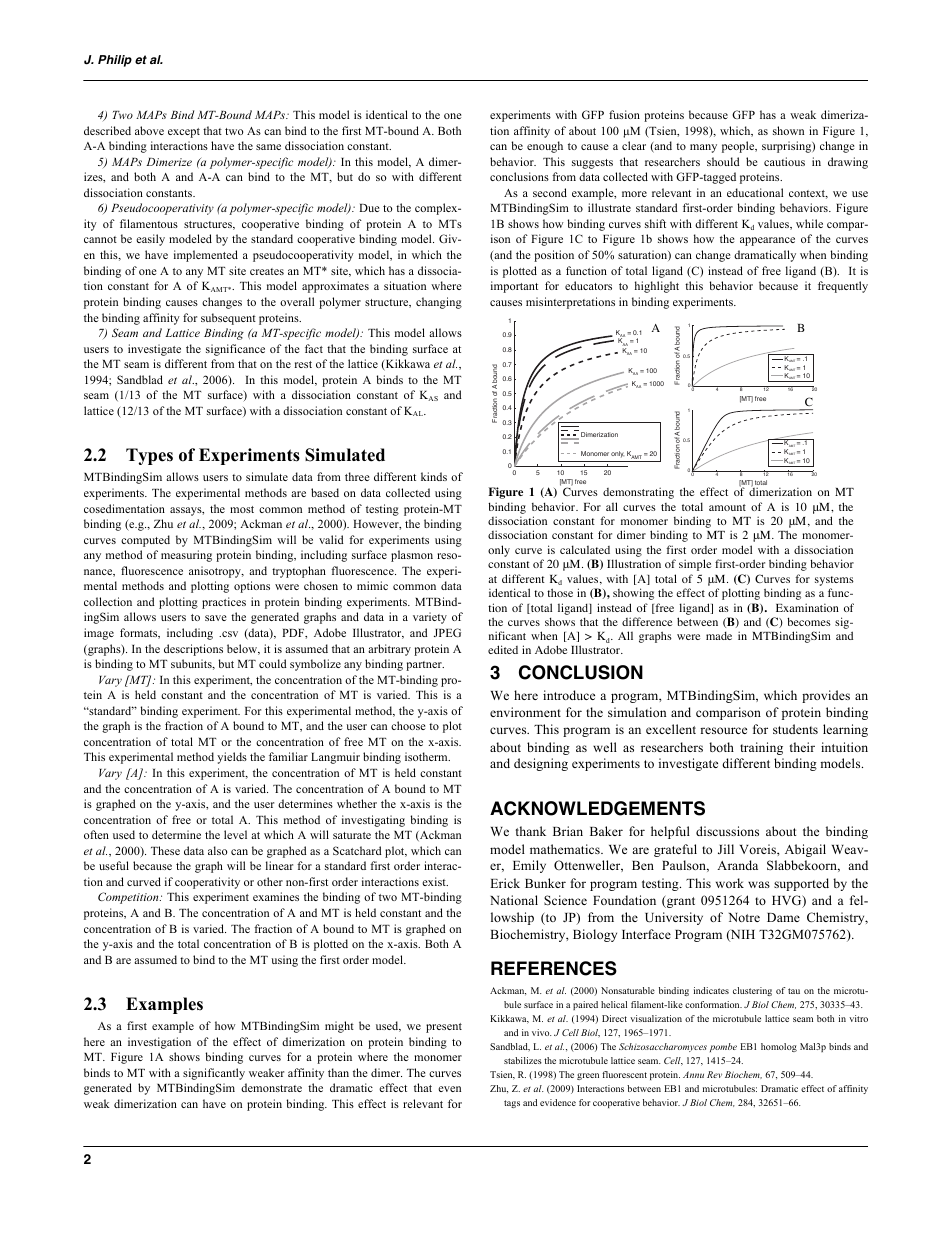 The width and height of the screenshot is (952, 1233). I want to click on was, so click(759, 884).
